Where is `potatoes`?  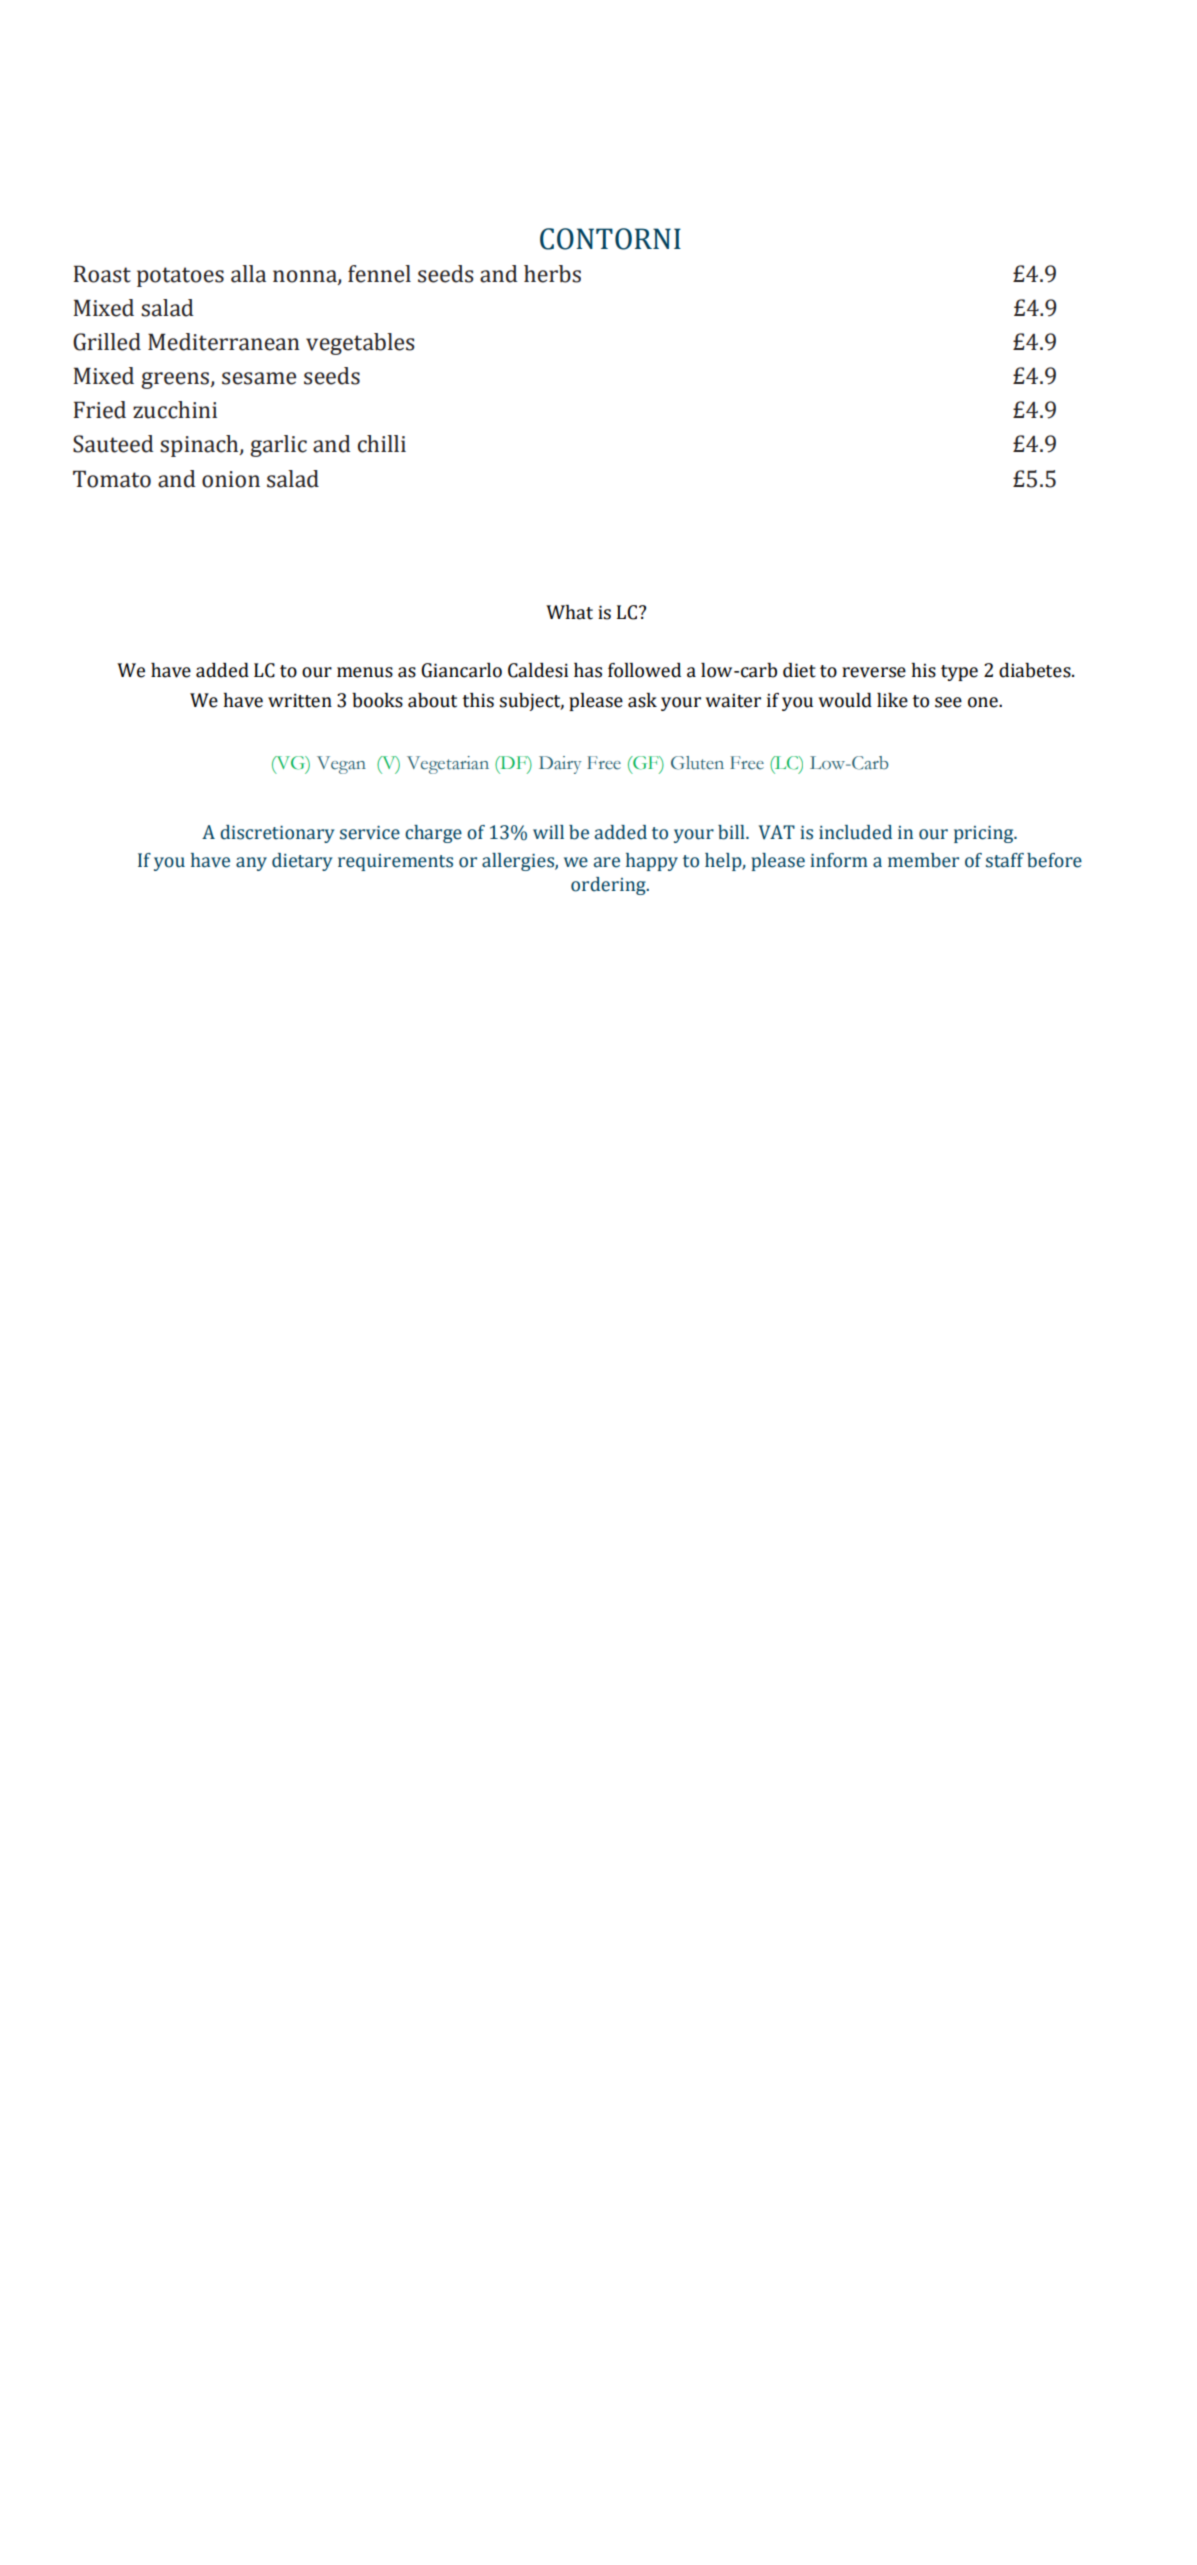
potatoes is located at coordinates (180, 277).
